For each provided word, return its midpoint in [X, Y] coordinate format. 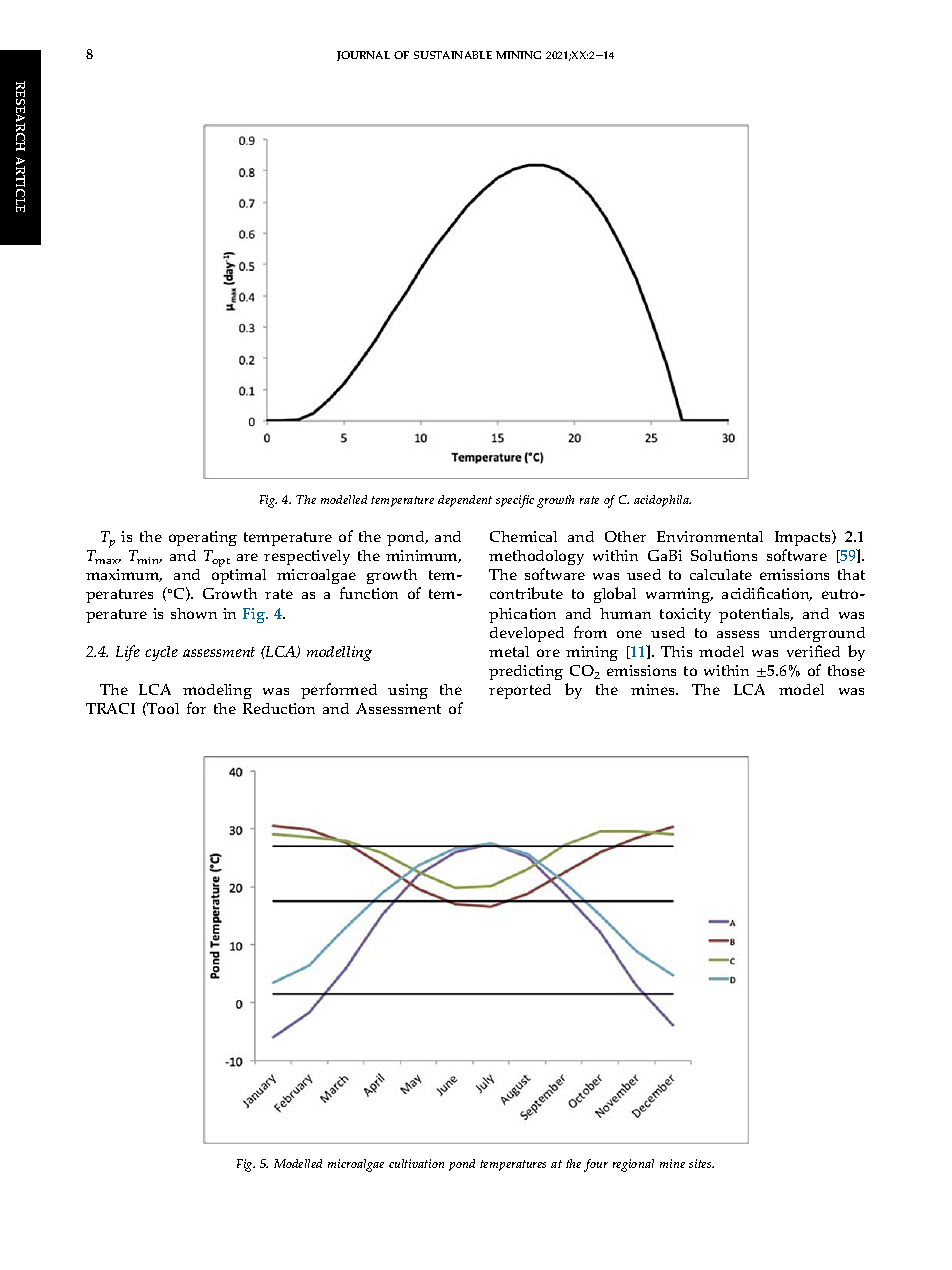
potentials [756, 615]
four [596, 1165]
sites [701, 1163]
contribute [526, 593]
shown [194, 613]
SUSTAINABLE [453, 55]
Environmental [710, 536]
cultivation [416, 1163]
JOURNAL [363, 56]
